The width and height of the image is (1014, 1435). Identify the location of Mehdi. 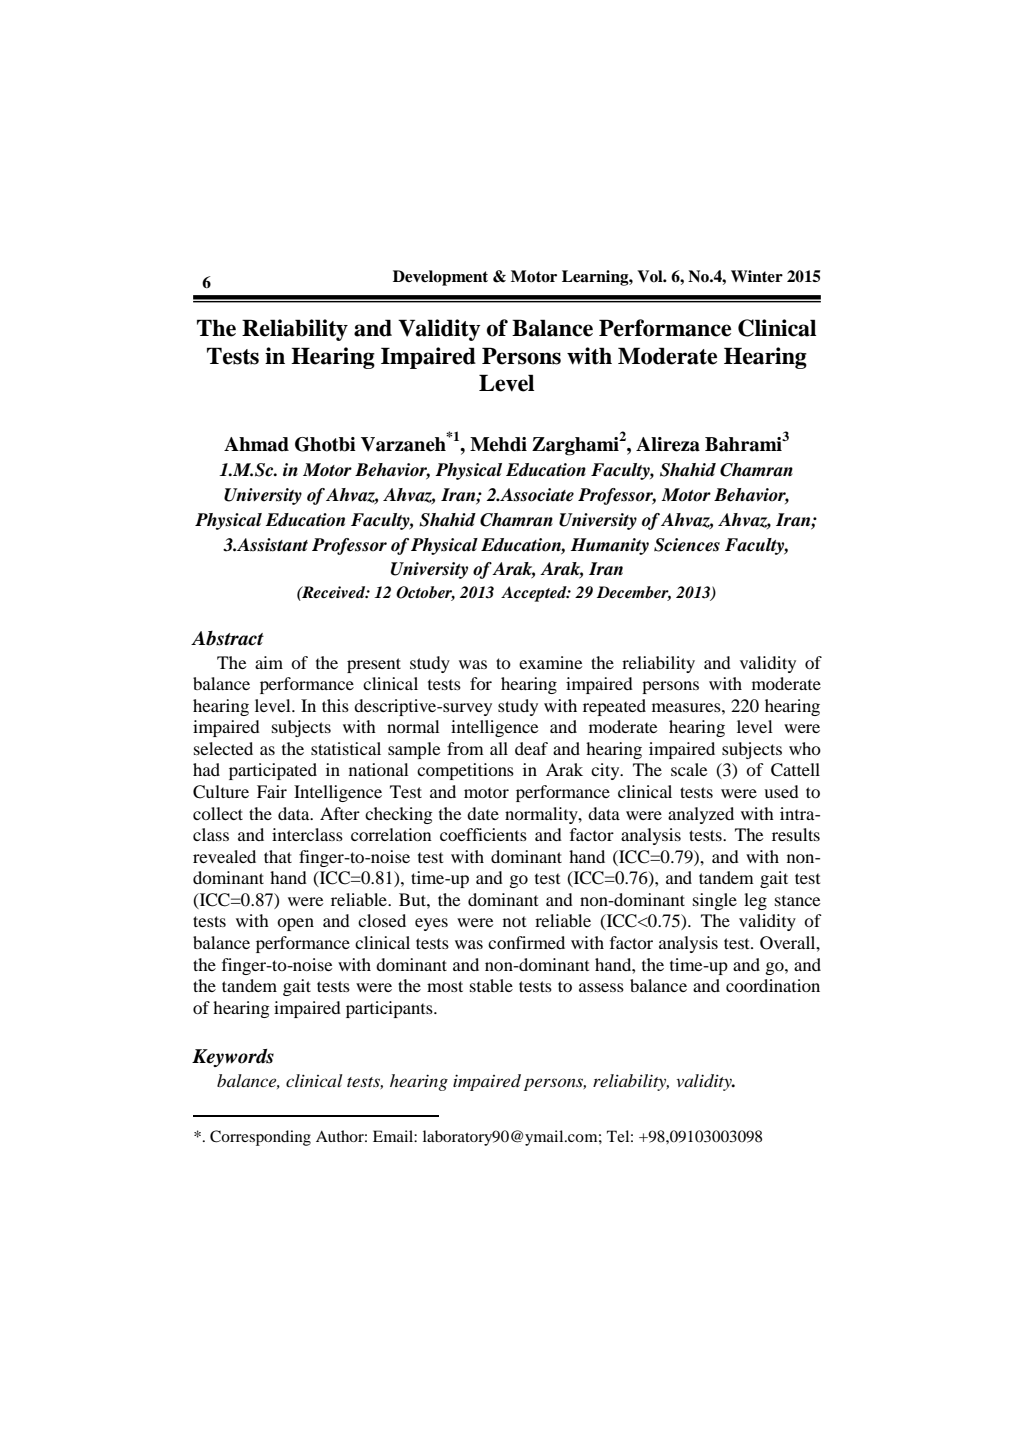
(498, 444).
